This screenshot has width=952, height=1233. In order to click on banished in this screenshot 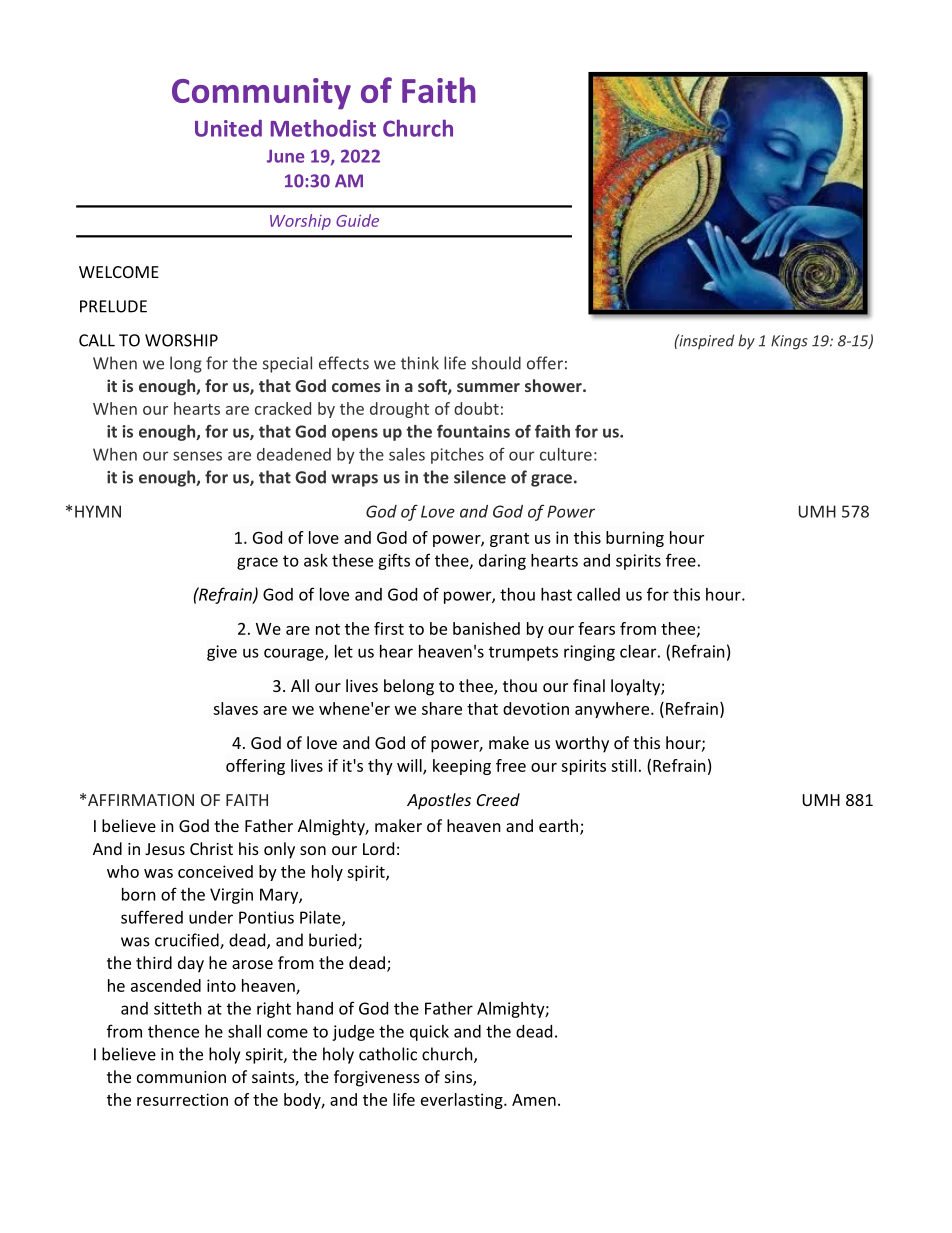, I will do `click(486, 628)`.
